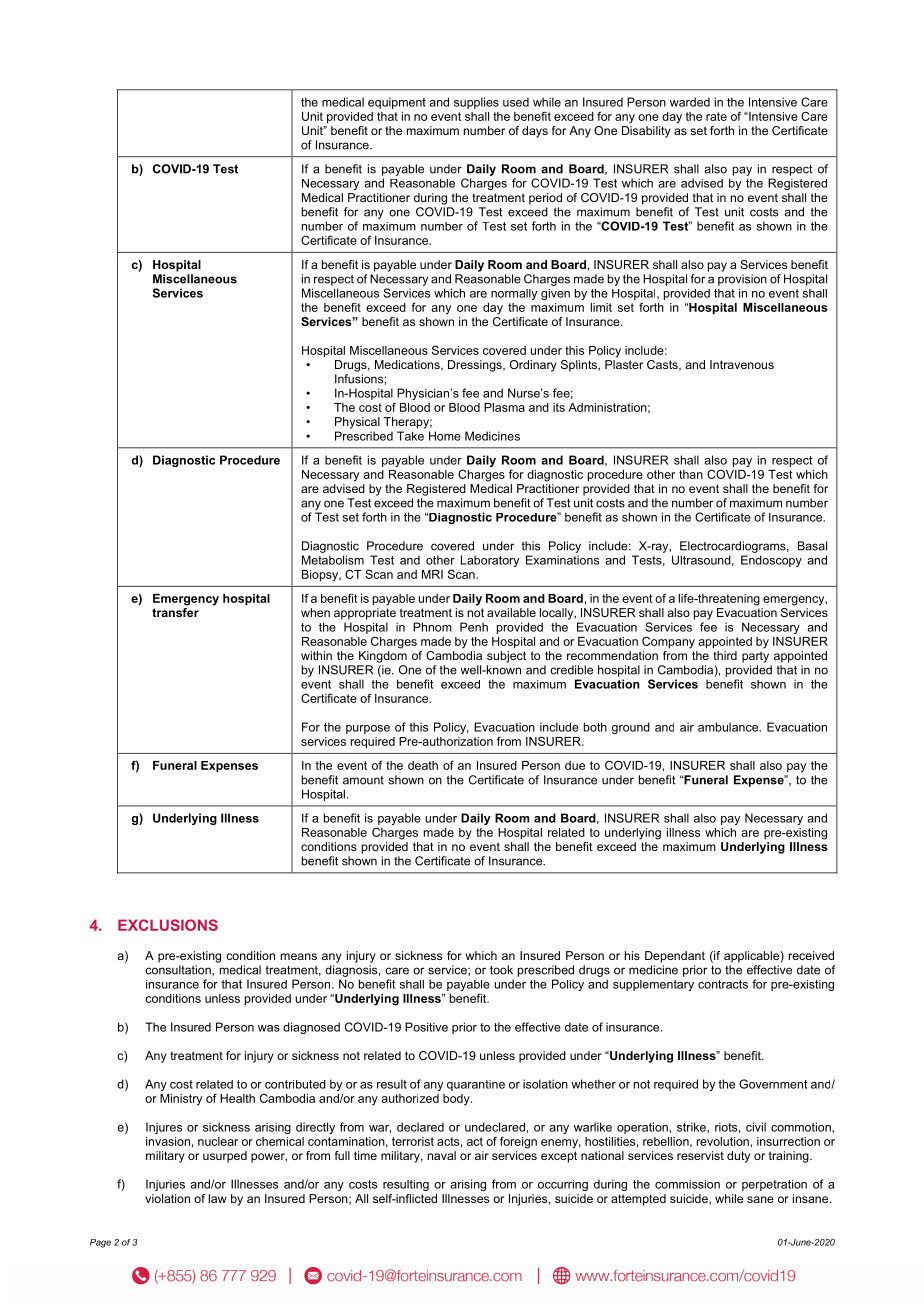 Image resolution: width=924 pixels, height=1308 pixels. I want to click on commission, so click(687, 1184).
